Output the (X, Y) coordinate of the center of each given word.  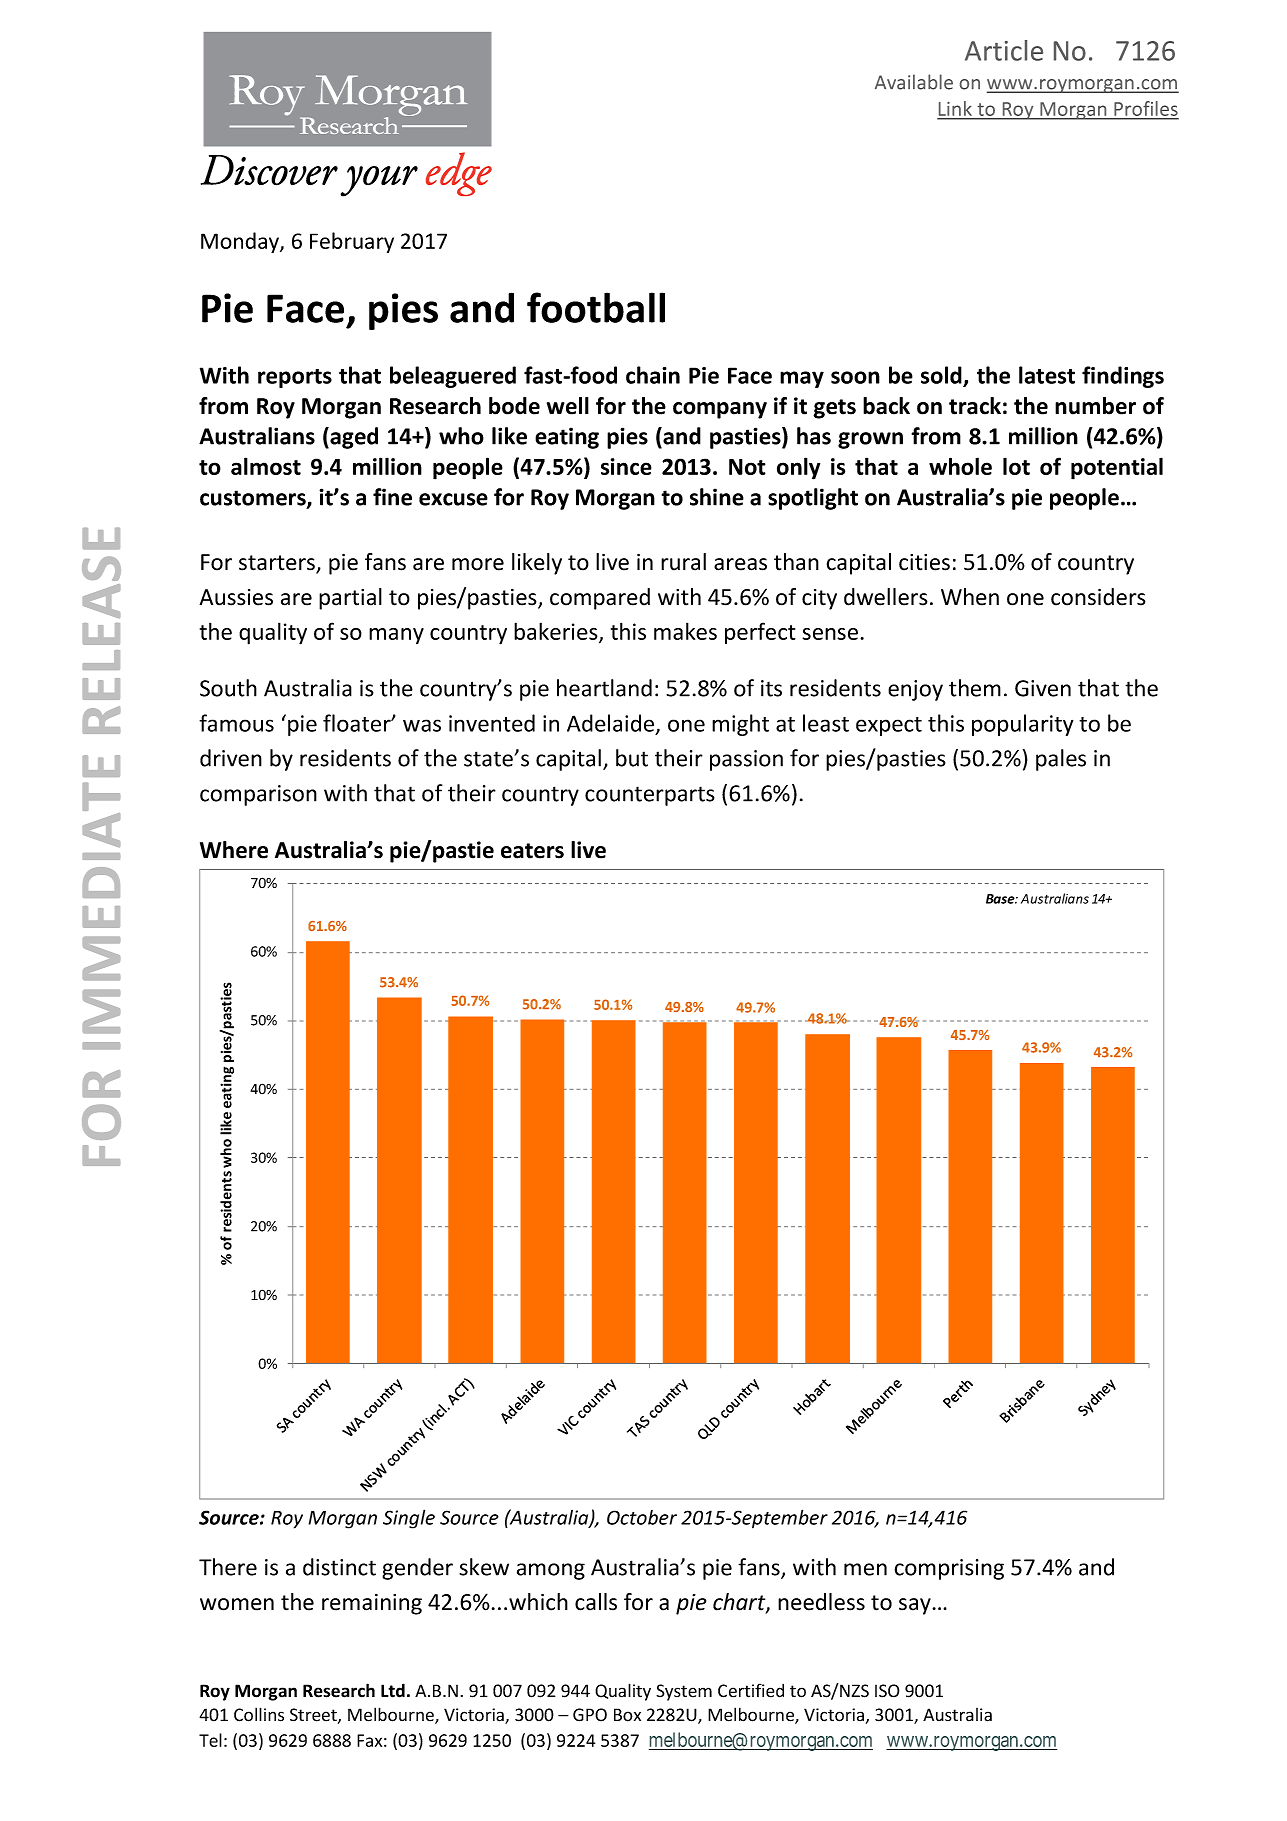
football (596, 307)
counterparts (650, 796)
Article (1004, 50)
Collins (259, 1714)
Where (234, 850)
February (352, 242)
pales (1061, 760)
